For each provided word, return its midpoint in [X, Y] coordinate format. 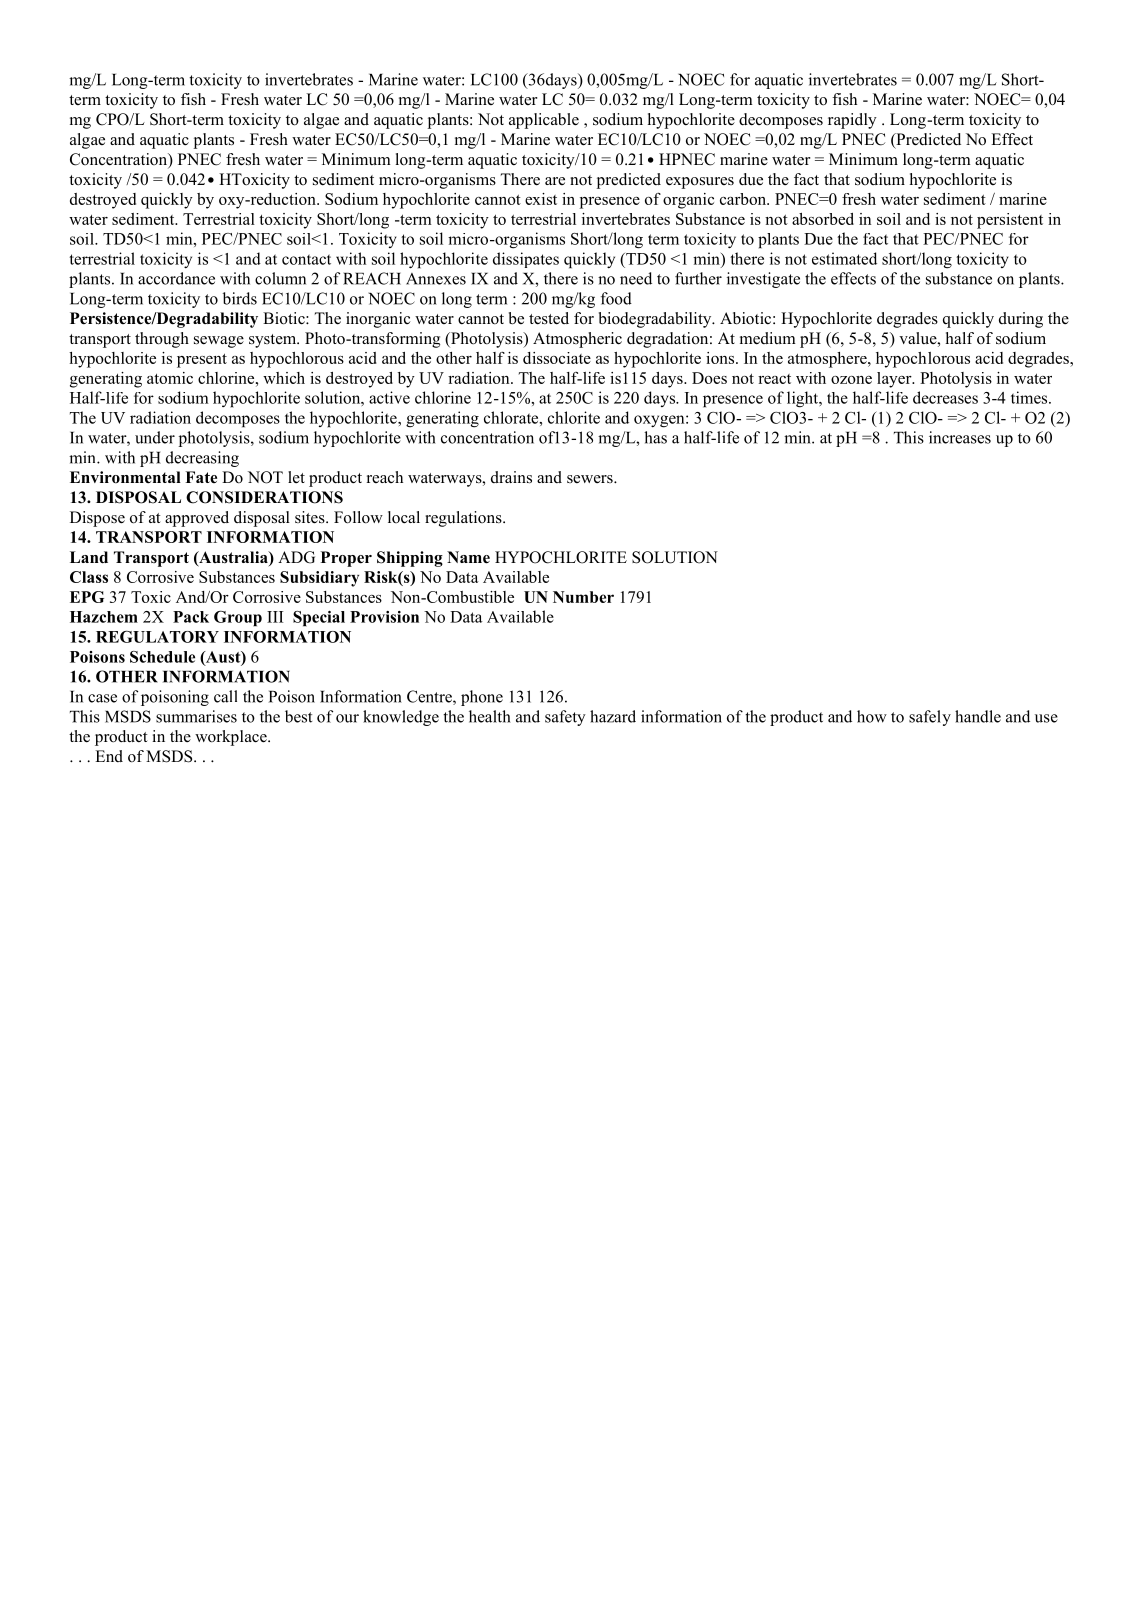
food [616, 298]
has [655, 437]
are [555, 181]
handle [978, 716]
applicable [544, 121]
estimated [844, 258]
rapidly [852, 121]
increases [960, 437]
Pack [191, 617]
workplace [232, 738]
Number [583, 597]
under [155, 437]
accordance [176, 278]
